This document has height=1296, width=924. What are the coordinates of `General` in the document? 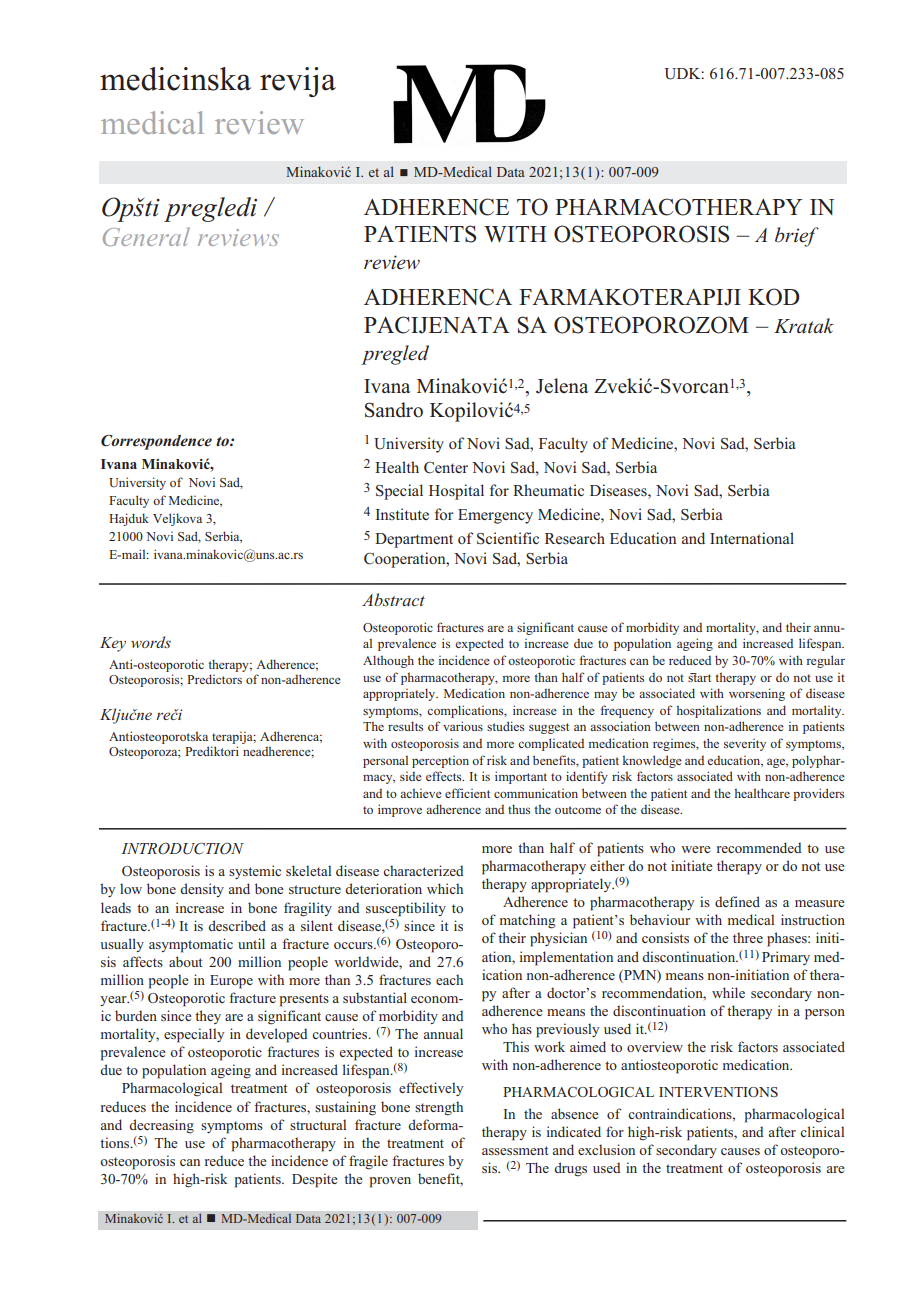 It's located at (146, 236).
